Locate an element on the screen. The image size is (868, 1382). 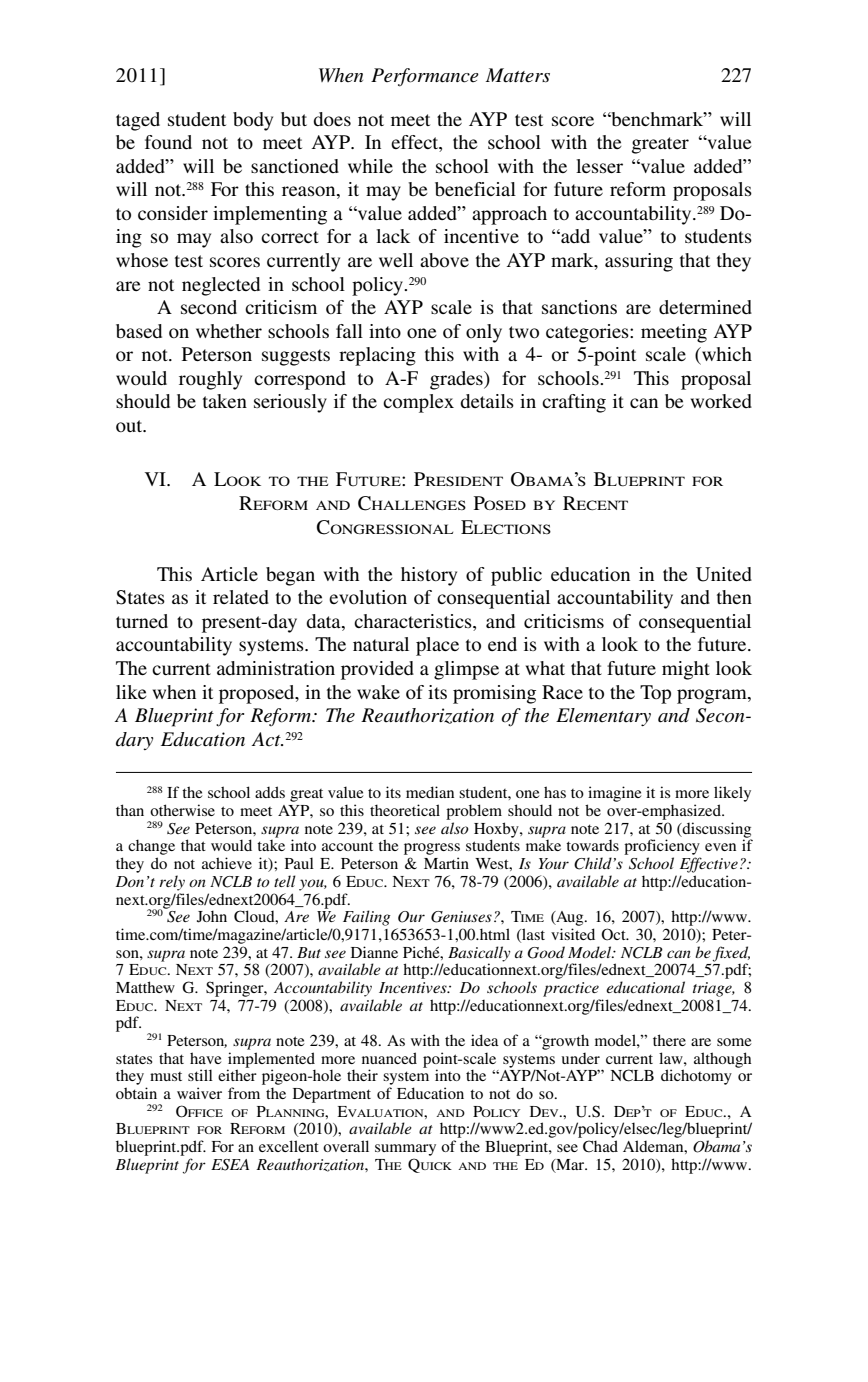
found is located at coordinates (168, 142).
